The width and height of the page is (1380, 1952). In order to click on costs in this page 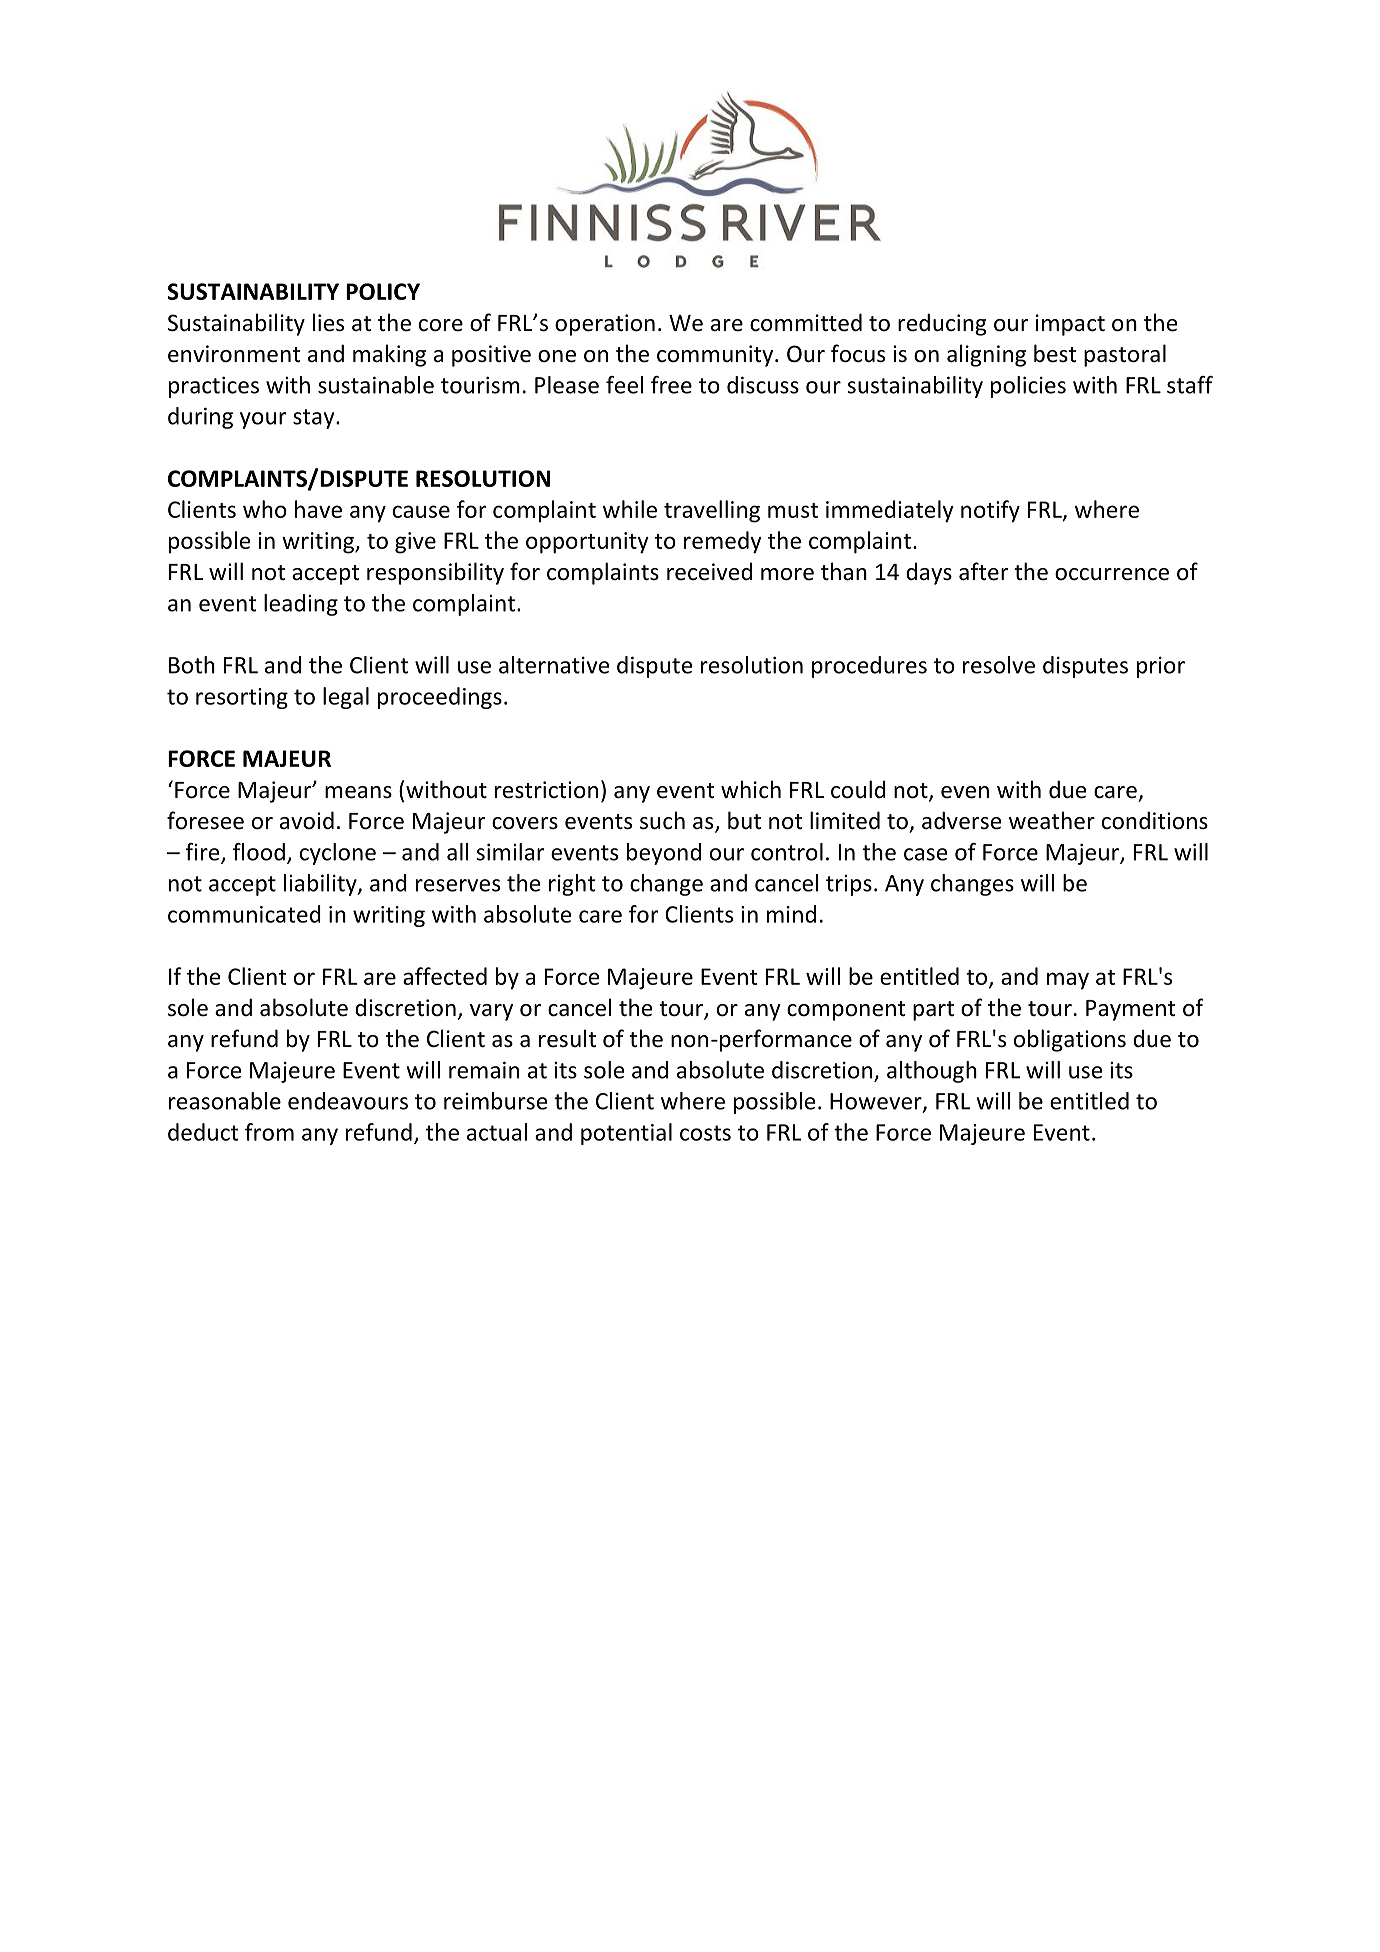, I will do `click(705, 1133)`.
